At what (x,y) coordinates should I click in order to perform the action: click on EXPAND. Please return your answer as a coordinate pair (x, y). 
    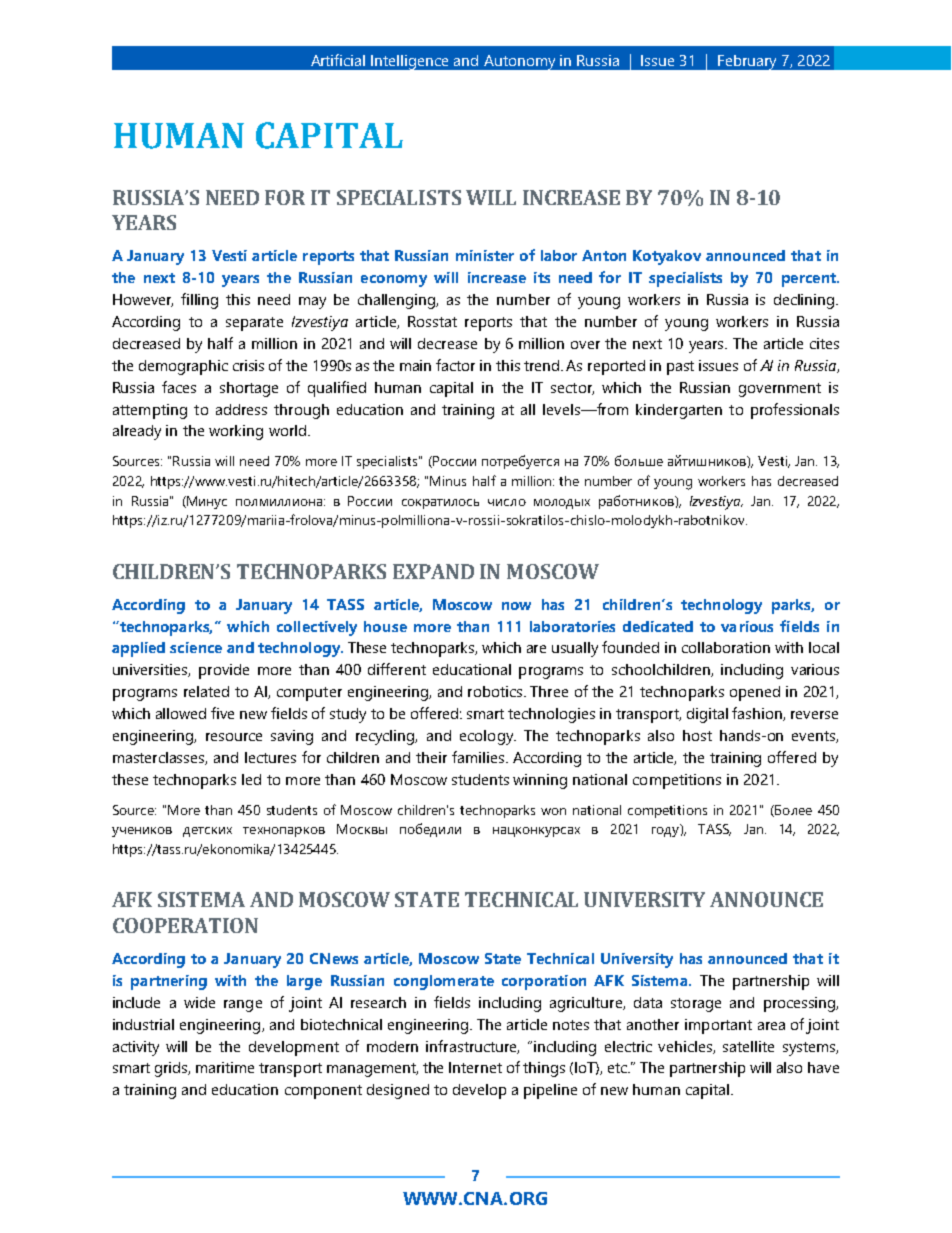
    Looking at the image, I should click on (433, 571).
